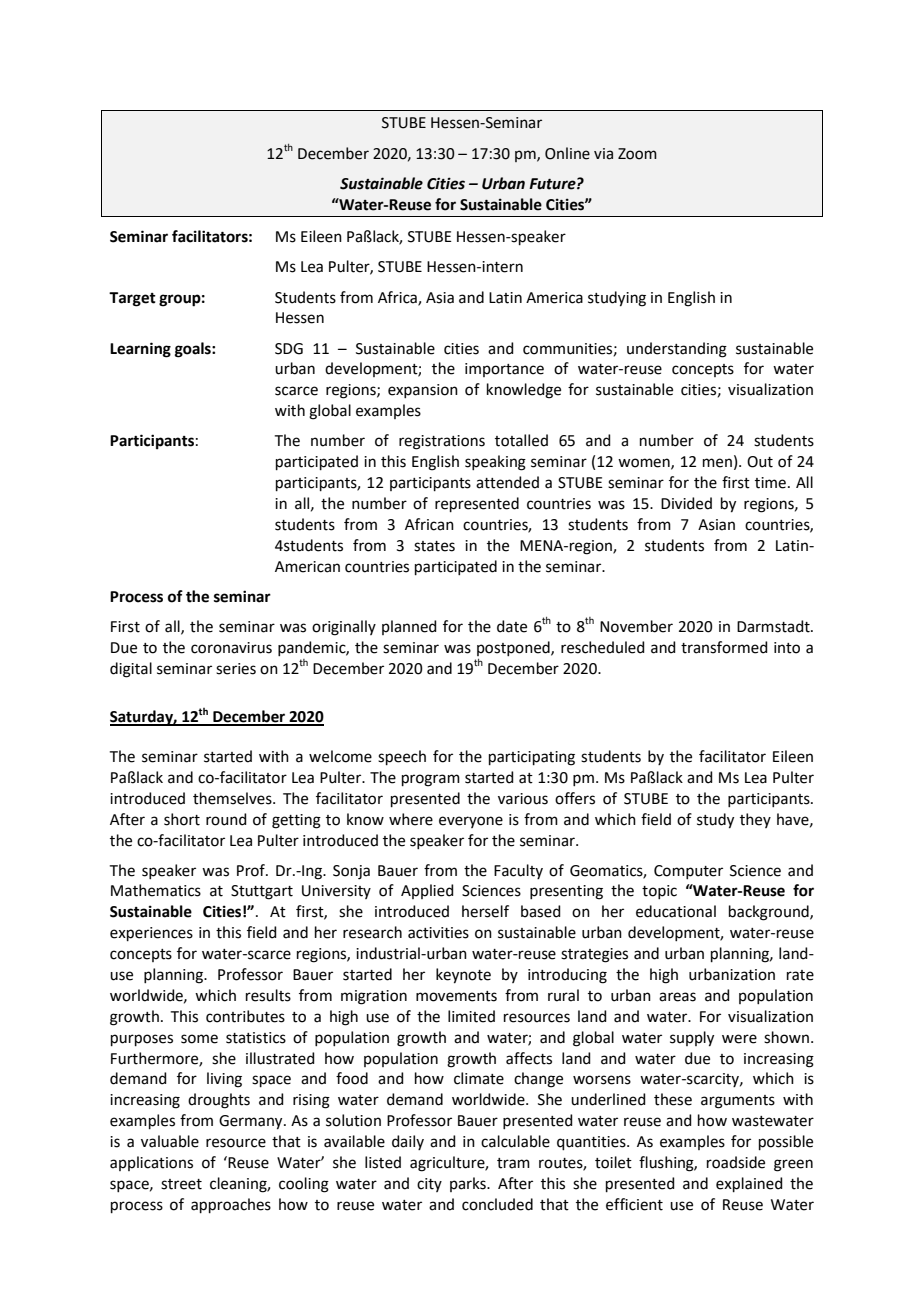 Image resolution: width=924 pixels, height=1308 pixels. What do you see at coordinates (181, 1184) in the page?
I see `street` at bounding box center [181, 1184].
